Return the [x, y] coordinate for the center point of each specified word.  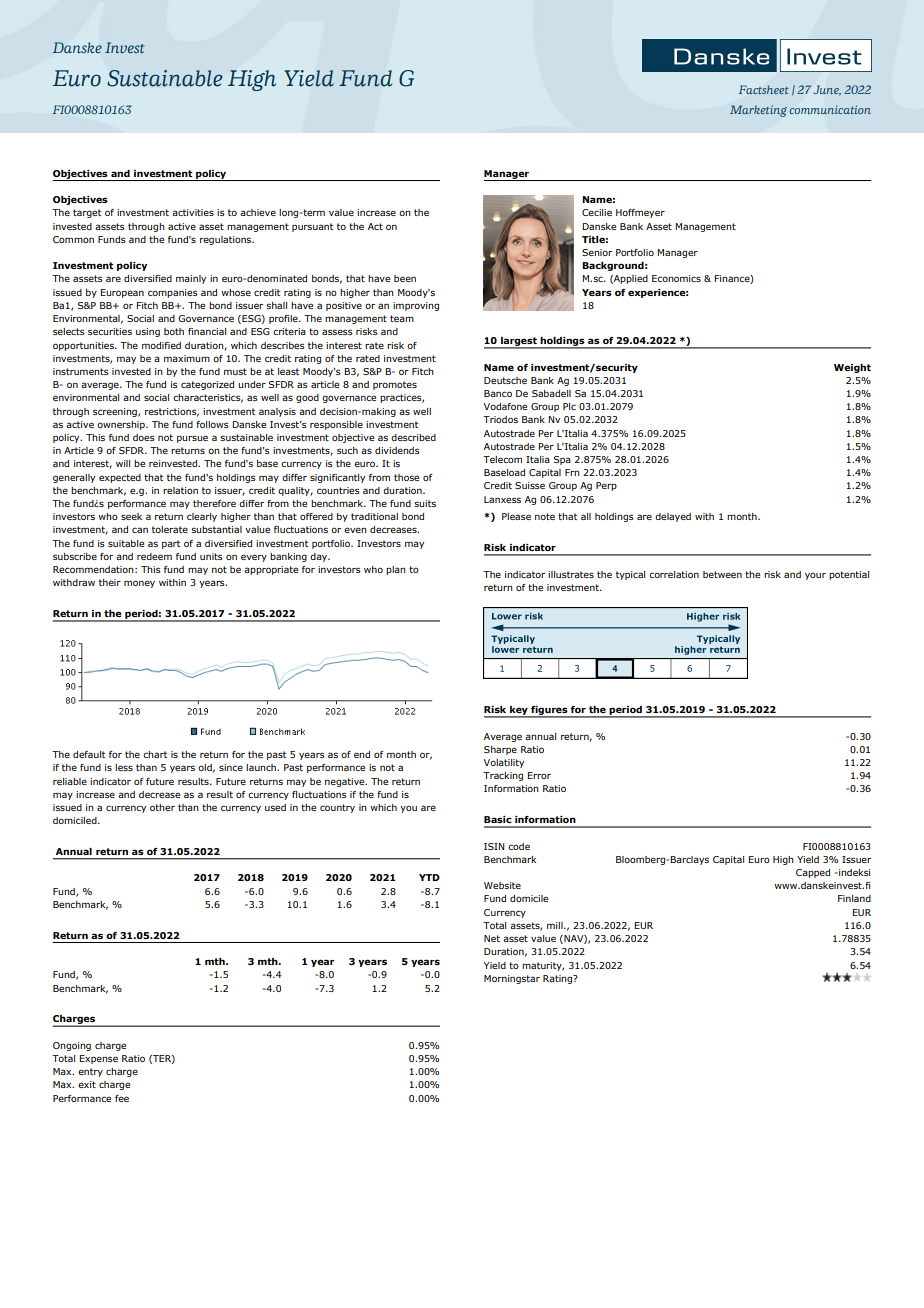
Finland [854, 898]
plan [396, 570]
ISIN [494, 846]
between [722, 574]
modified [161, 345]
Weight [852, 368]
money [139, 584]
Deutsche [505, 380]
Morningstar [512, 979]
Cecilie [597, 212]
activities [193, 212]
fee [122, 1098]
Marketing [758, 111]
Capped [813, 873]
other [162, 807]
